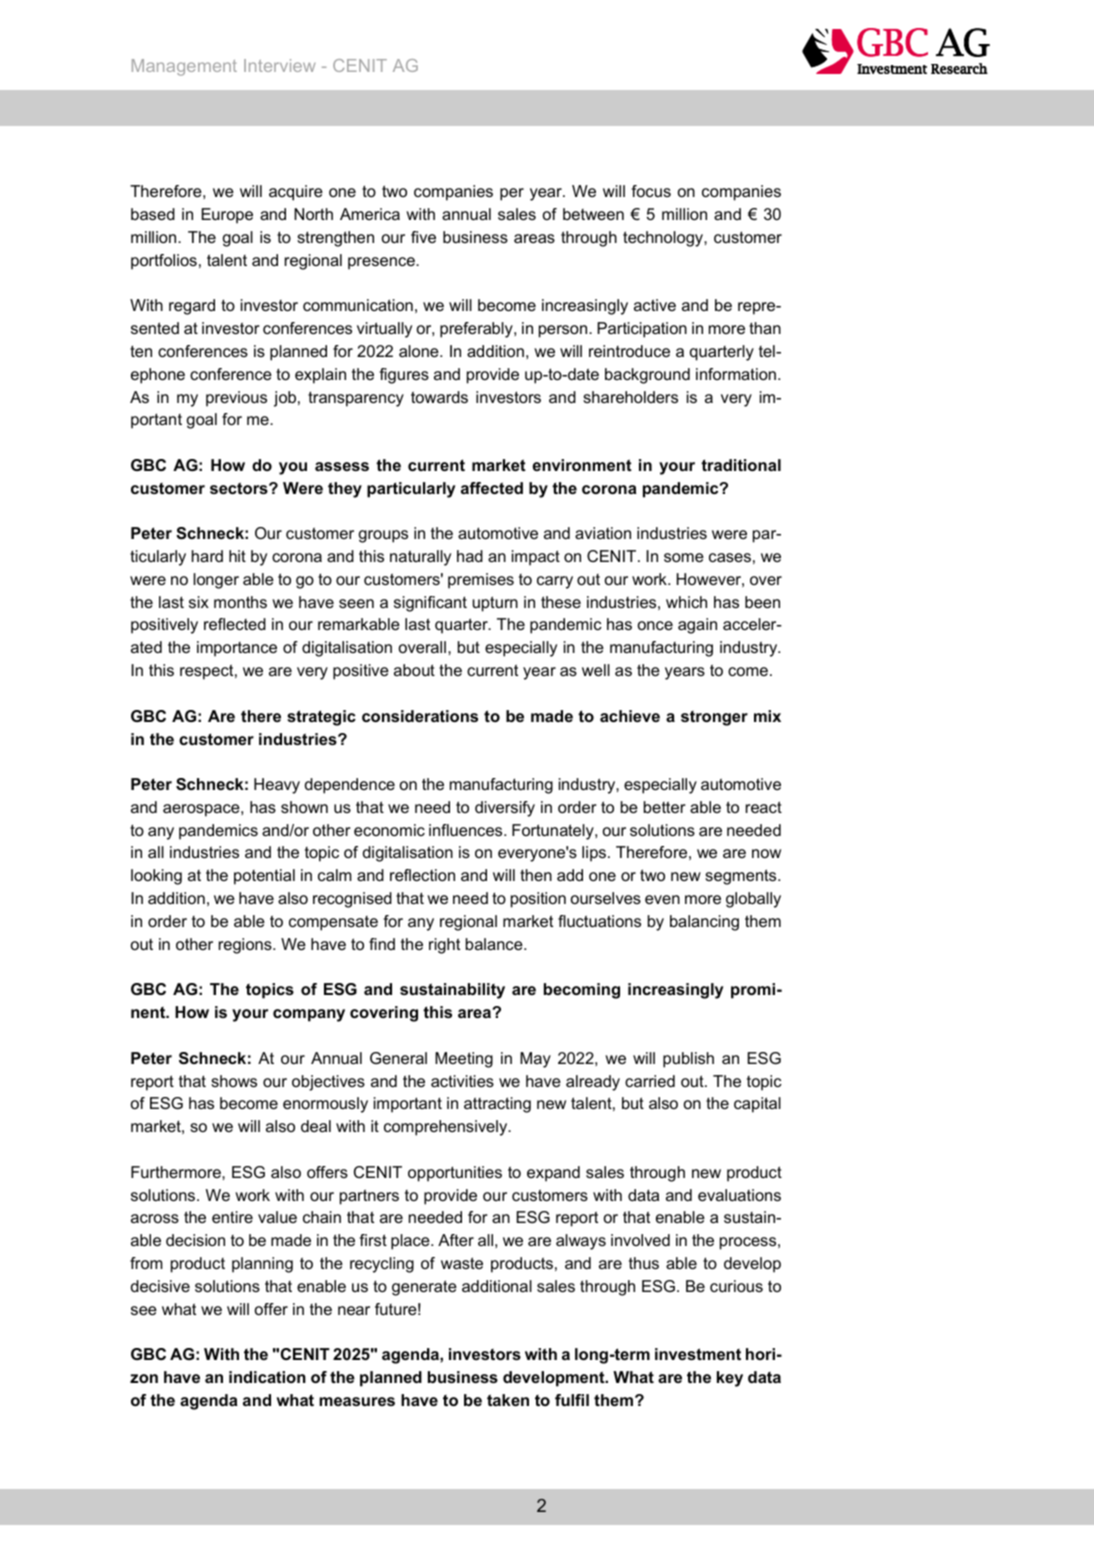 This image has width=1094, height=1546. What do you see at coordinates (508, 1400) in the image?
I see `taken` at bounding box center [508, 1400].
